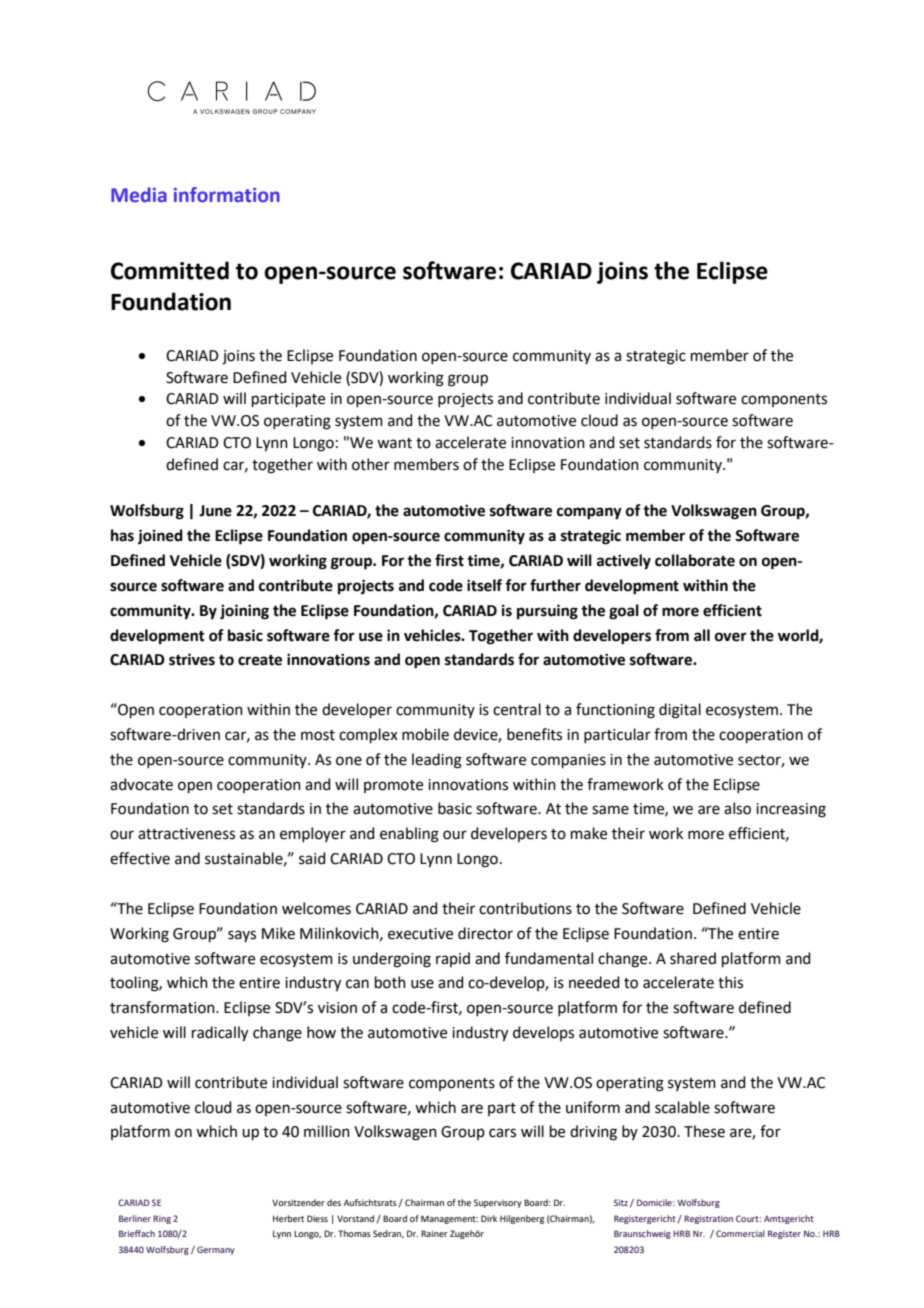 The image size is (924, 1308). What do you see at coordinates (589, 513) in the screenshot?
I see `company` at bounding box center [589, 513].
